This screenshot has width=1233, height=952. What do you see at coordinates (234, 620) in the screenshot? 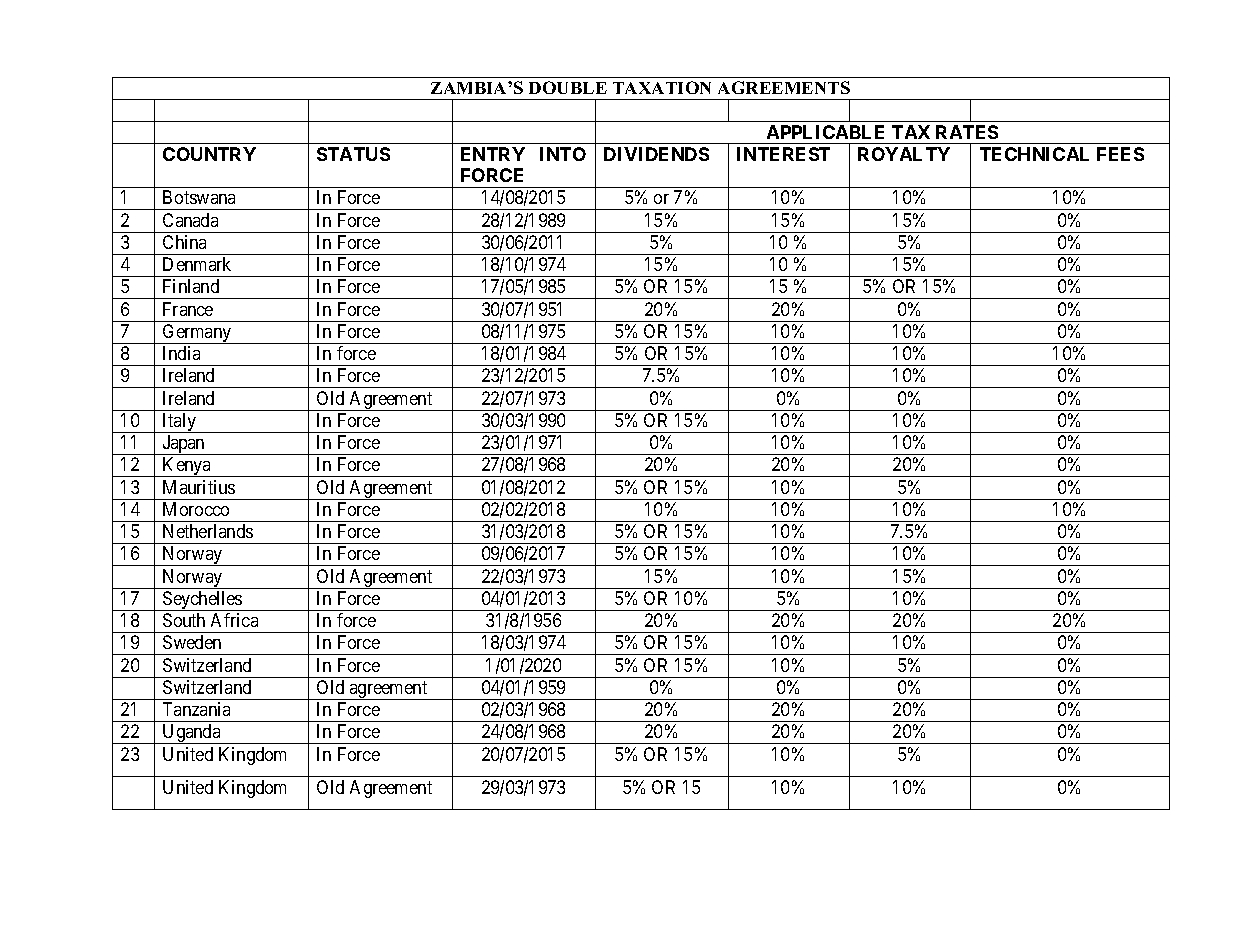
I see `Africa` at bounding box center [234, 620].
